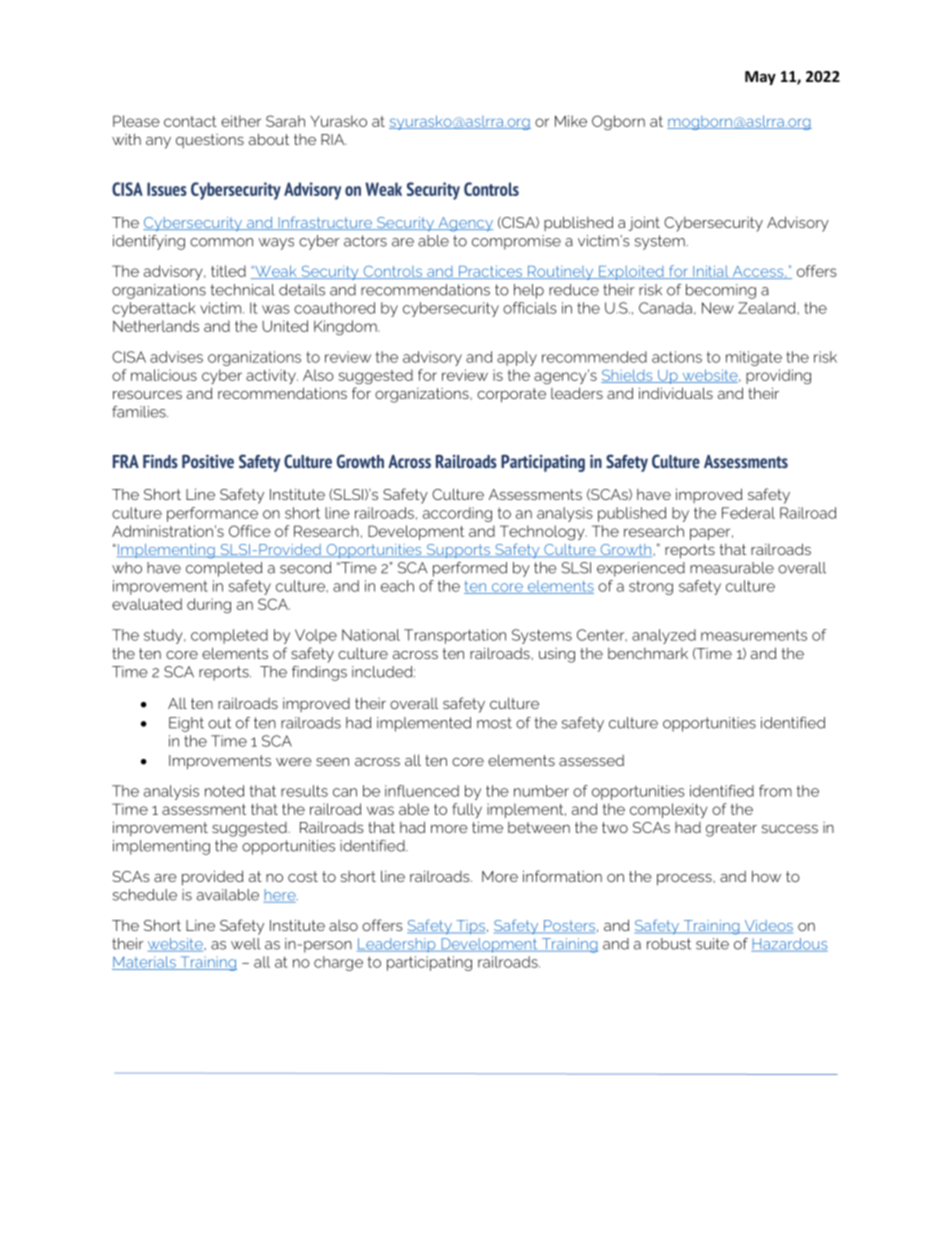 The height and width of the screenshot is (1233, 952). Describe the element at coordinates (469, 927) in the screenshot. I see `Tips` at that location.
